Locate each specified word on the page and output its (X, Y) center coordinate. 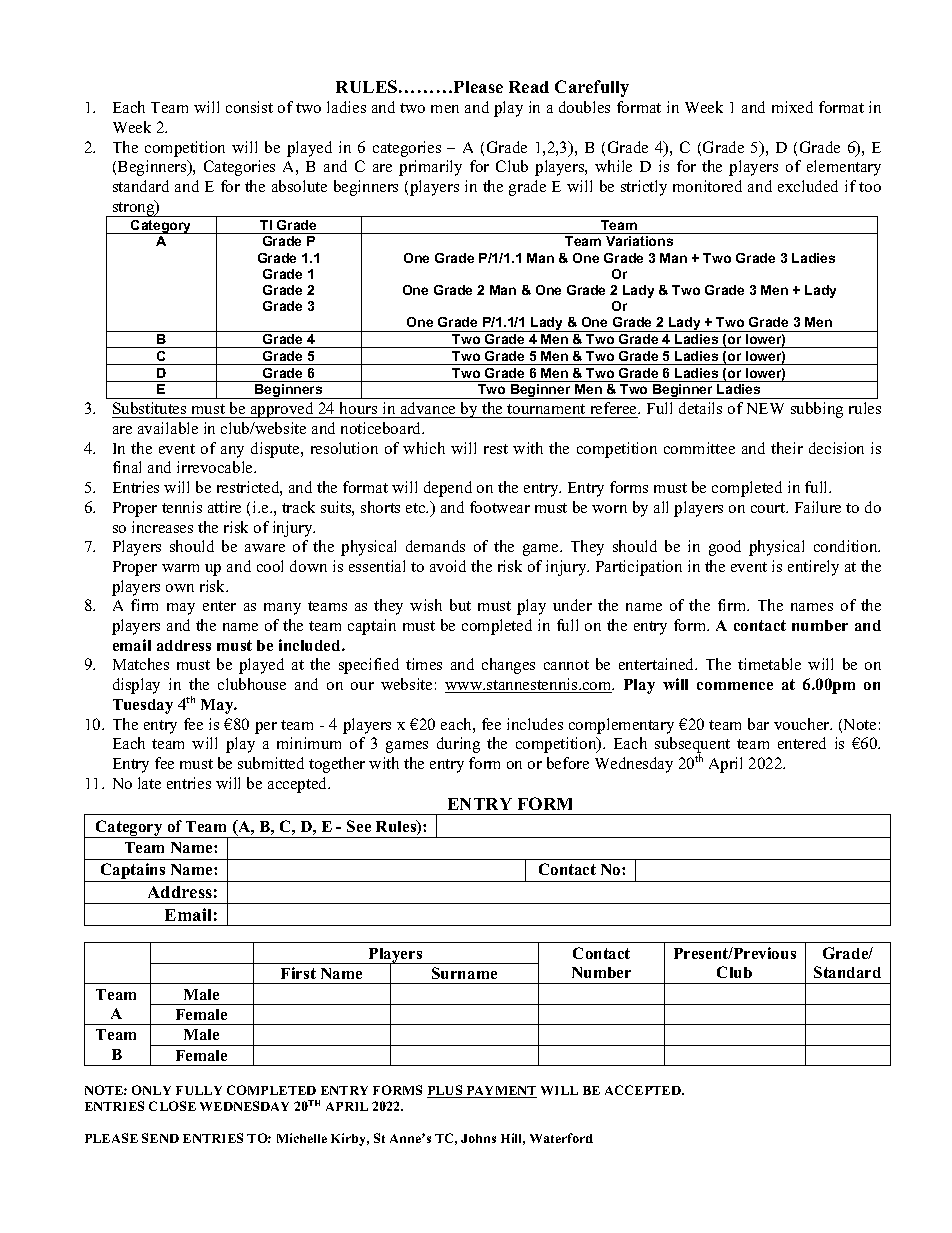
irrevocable (216, 467)
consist (249, 107)
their (787, 448)
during (458, 745)
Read (529, 87)
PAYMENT (500, 1092)
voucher (803, 724)
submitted (271, 763)
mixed (792, 107)
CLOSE (172, 1106)
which (424, 448)
